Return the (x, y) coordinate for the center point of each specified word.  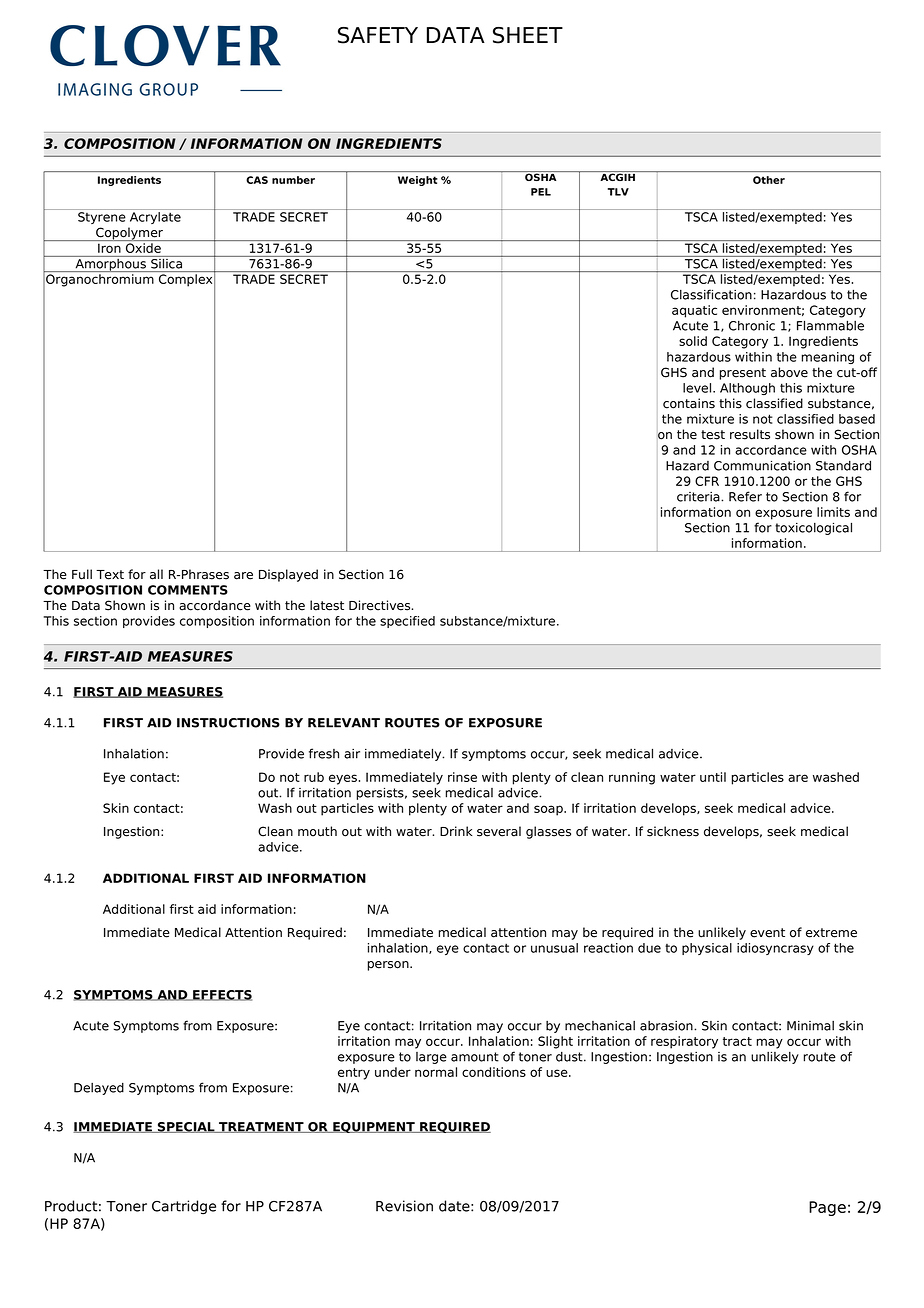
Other (769, 180)
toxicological (813, 528)
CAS (257, 180)
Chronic (752, 326)
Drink (456, 831)
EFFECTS (221, 995)
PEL (541, 192)
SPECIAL (186, 1127)
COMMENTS (188, 590)
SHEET (528, 35)
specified (407, 622)
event (767, 933)
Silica (167, 262)
